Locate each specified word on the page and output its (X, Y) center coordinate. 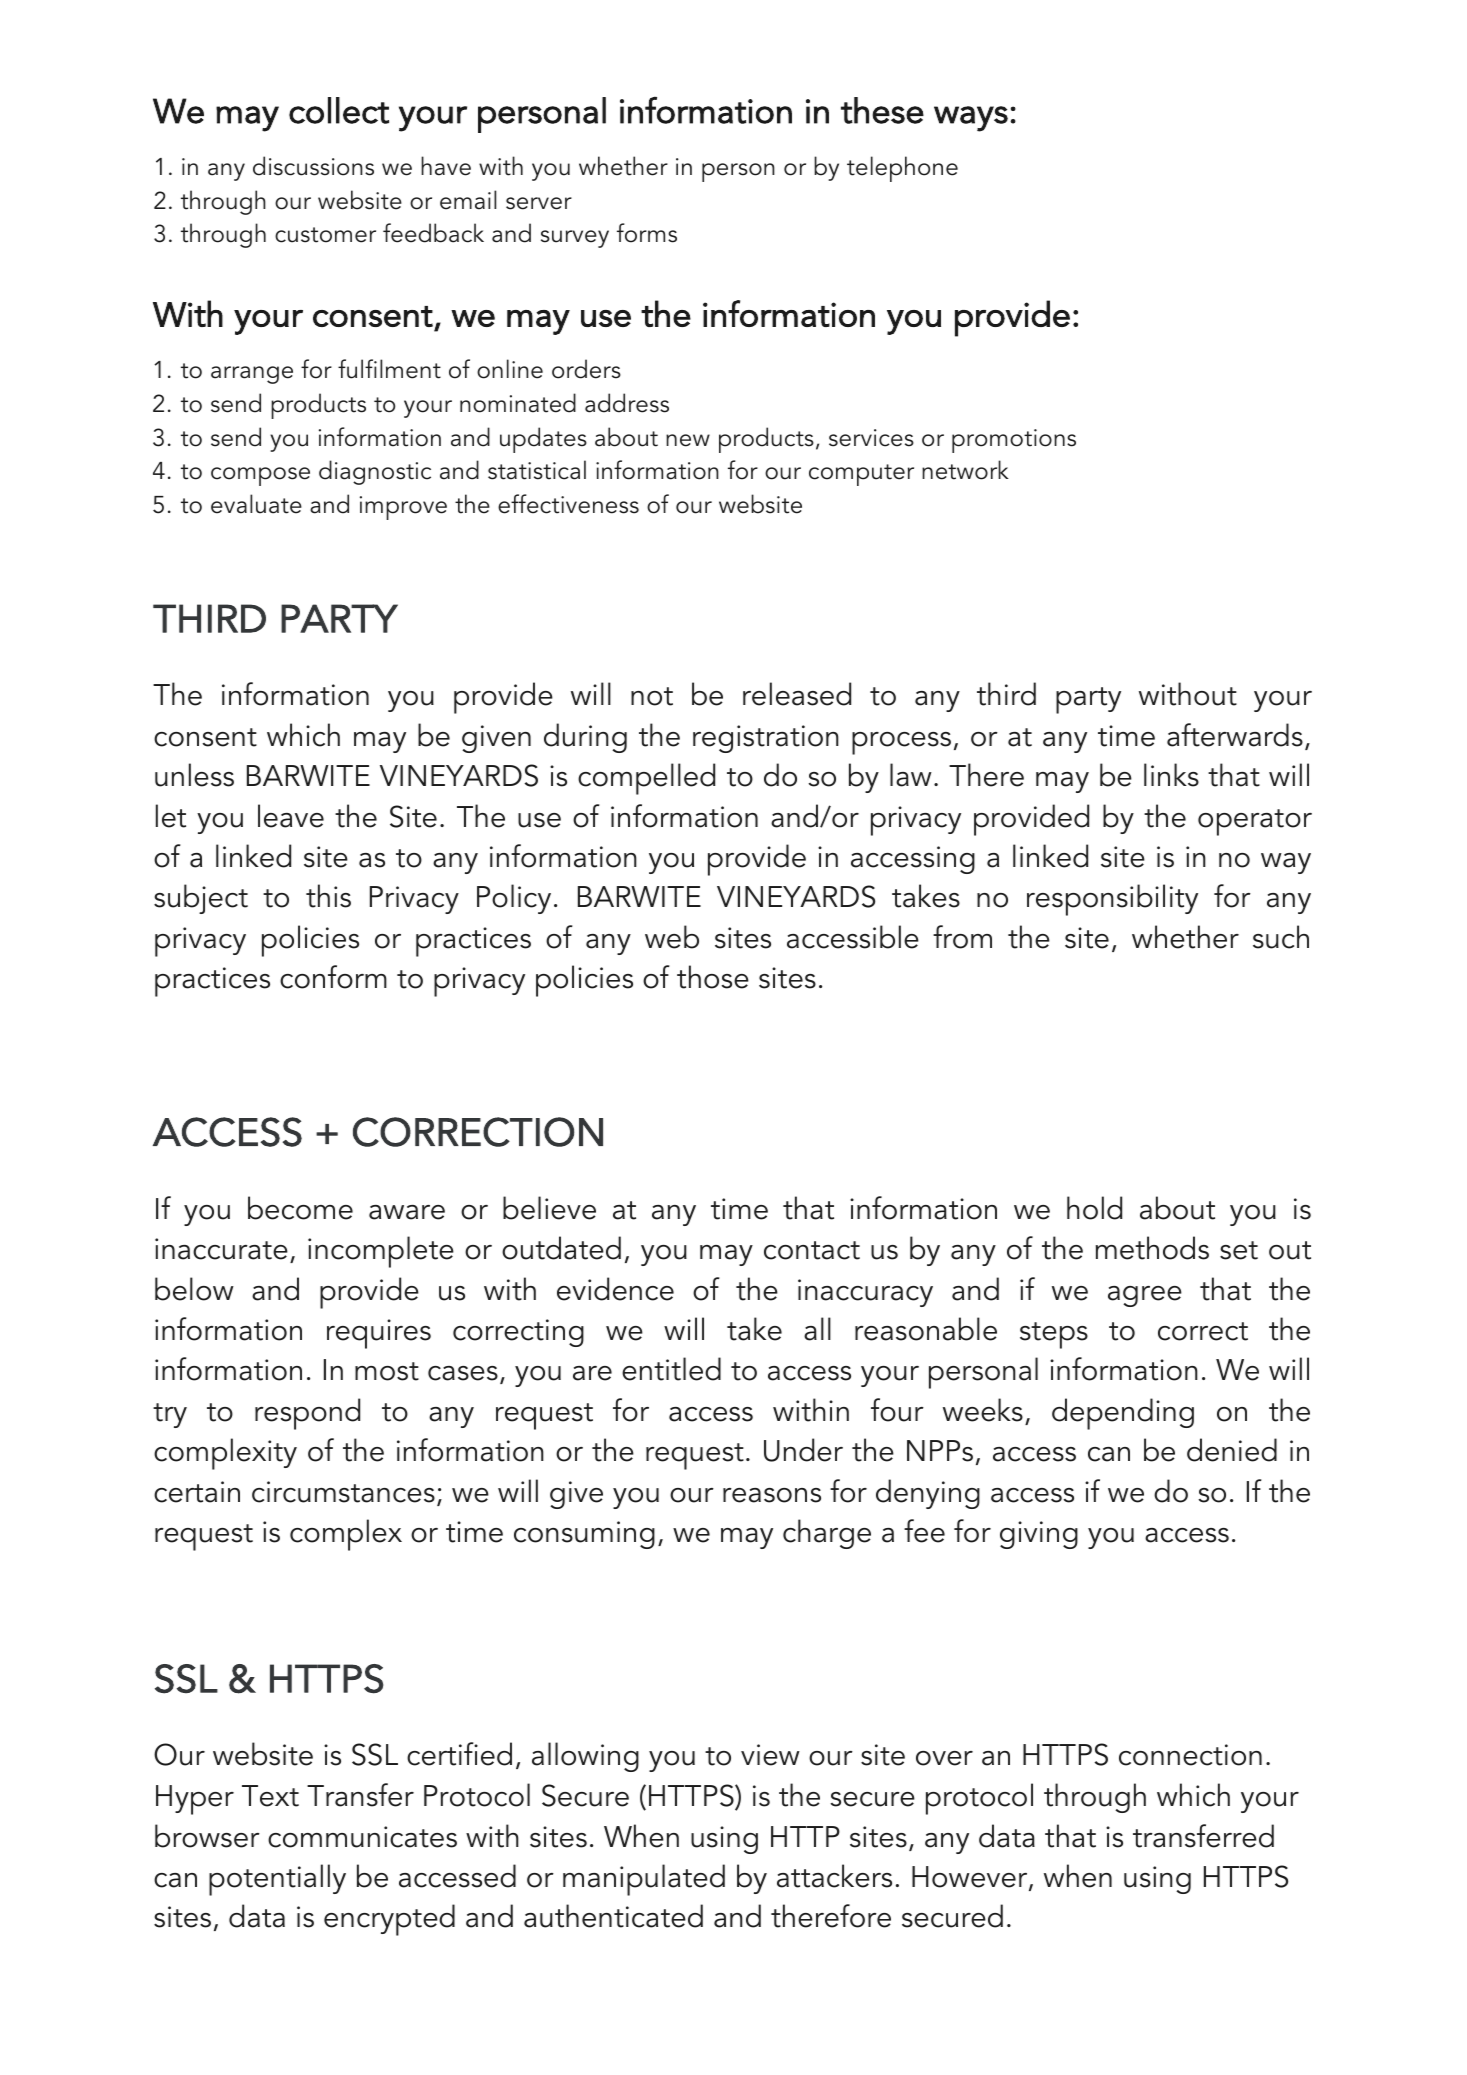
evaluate (256, 504)
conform (333, 977)
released (797, 694)
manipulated (644, 1880)
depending (1123, 1414)
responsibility (1112, 900)
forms (647, 233)
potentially (277, 1880)
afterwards (1235, 735)
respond (307, 1414)
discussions (313, 166)
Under (803, 1450)
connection (1190, 1755)
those (713, 977)
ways (971, 119)
